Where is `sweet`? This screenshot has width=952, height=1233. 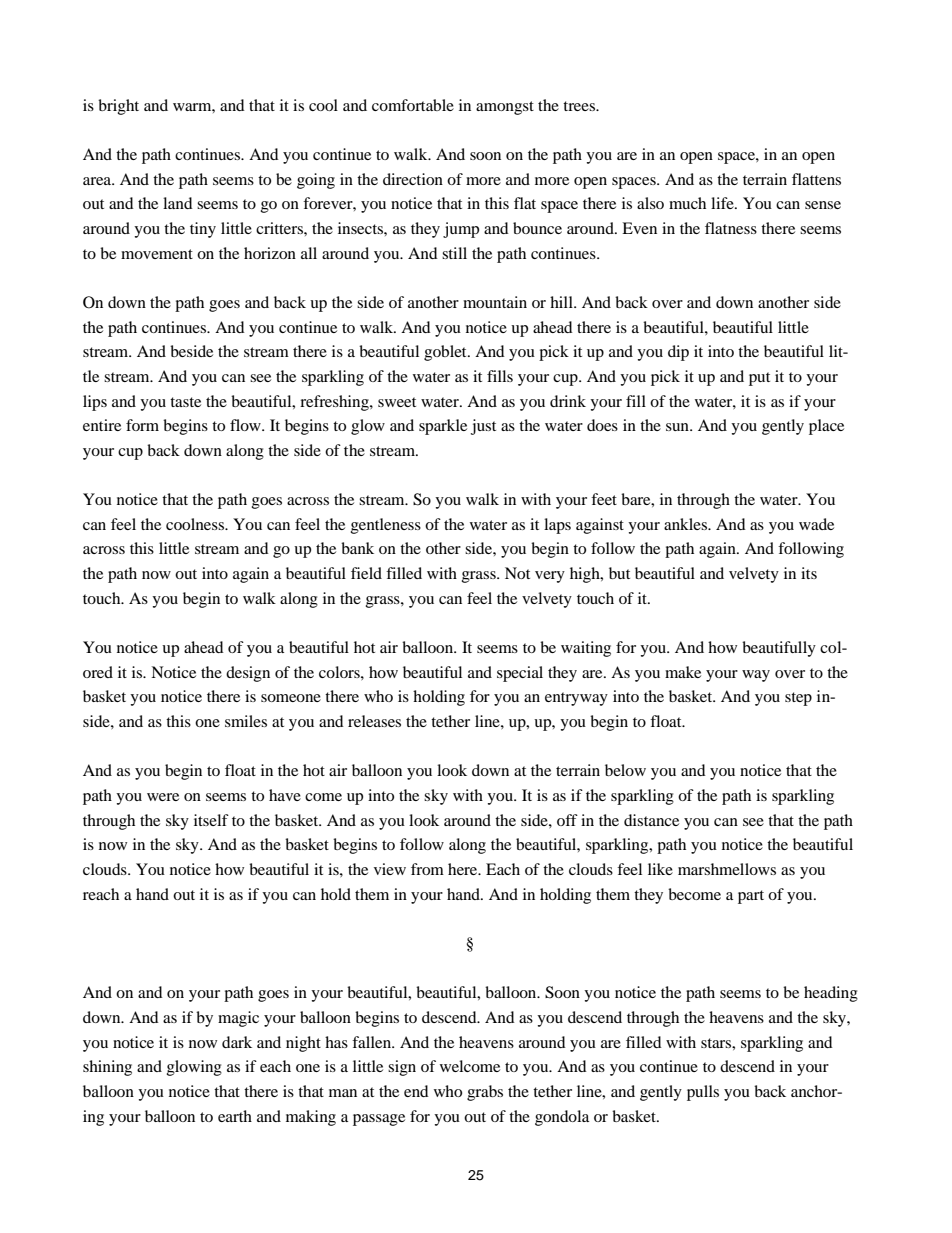 sweet is located at coordinates (397, 402).
